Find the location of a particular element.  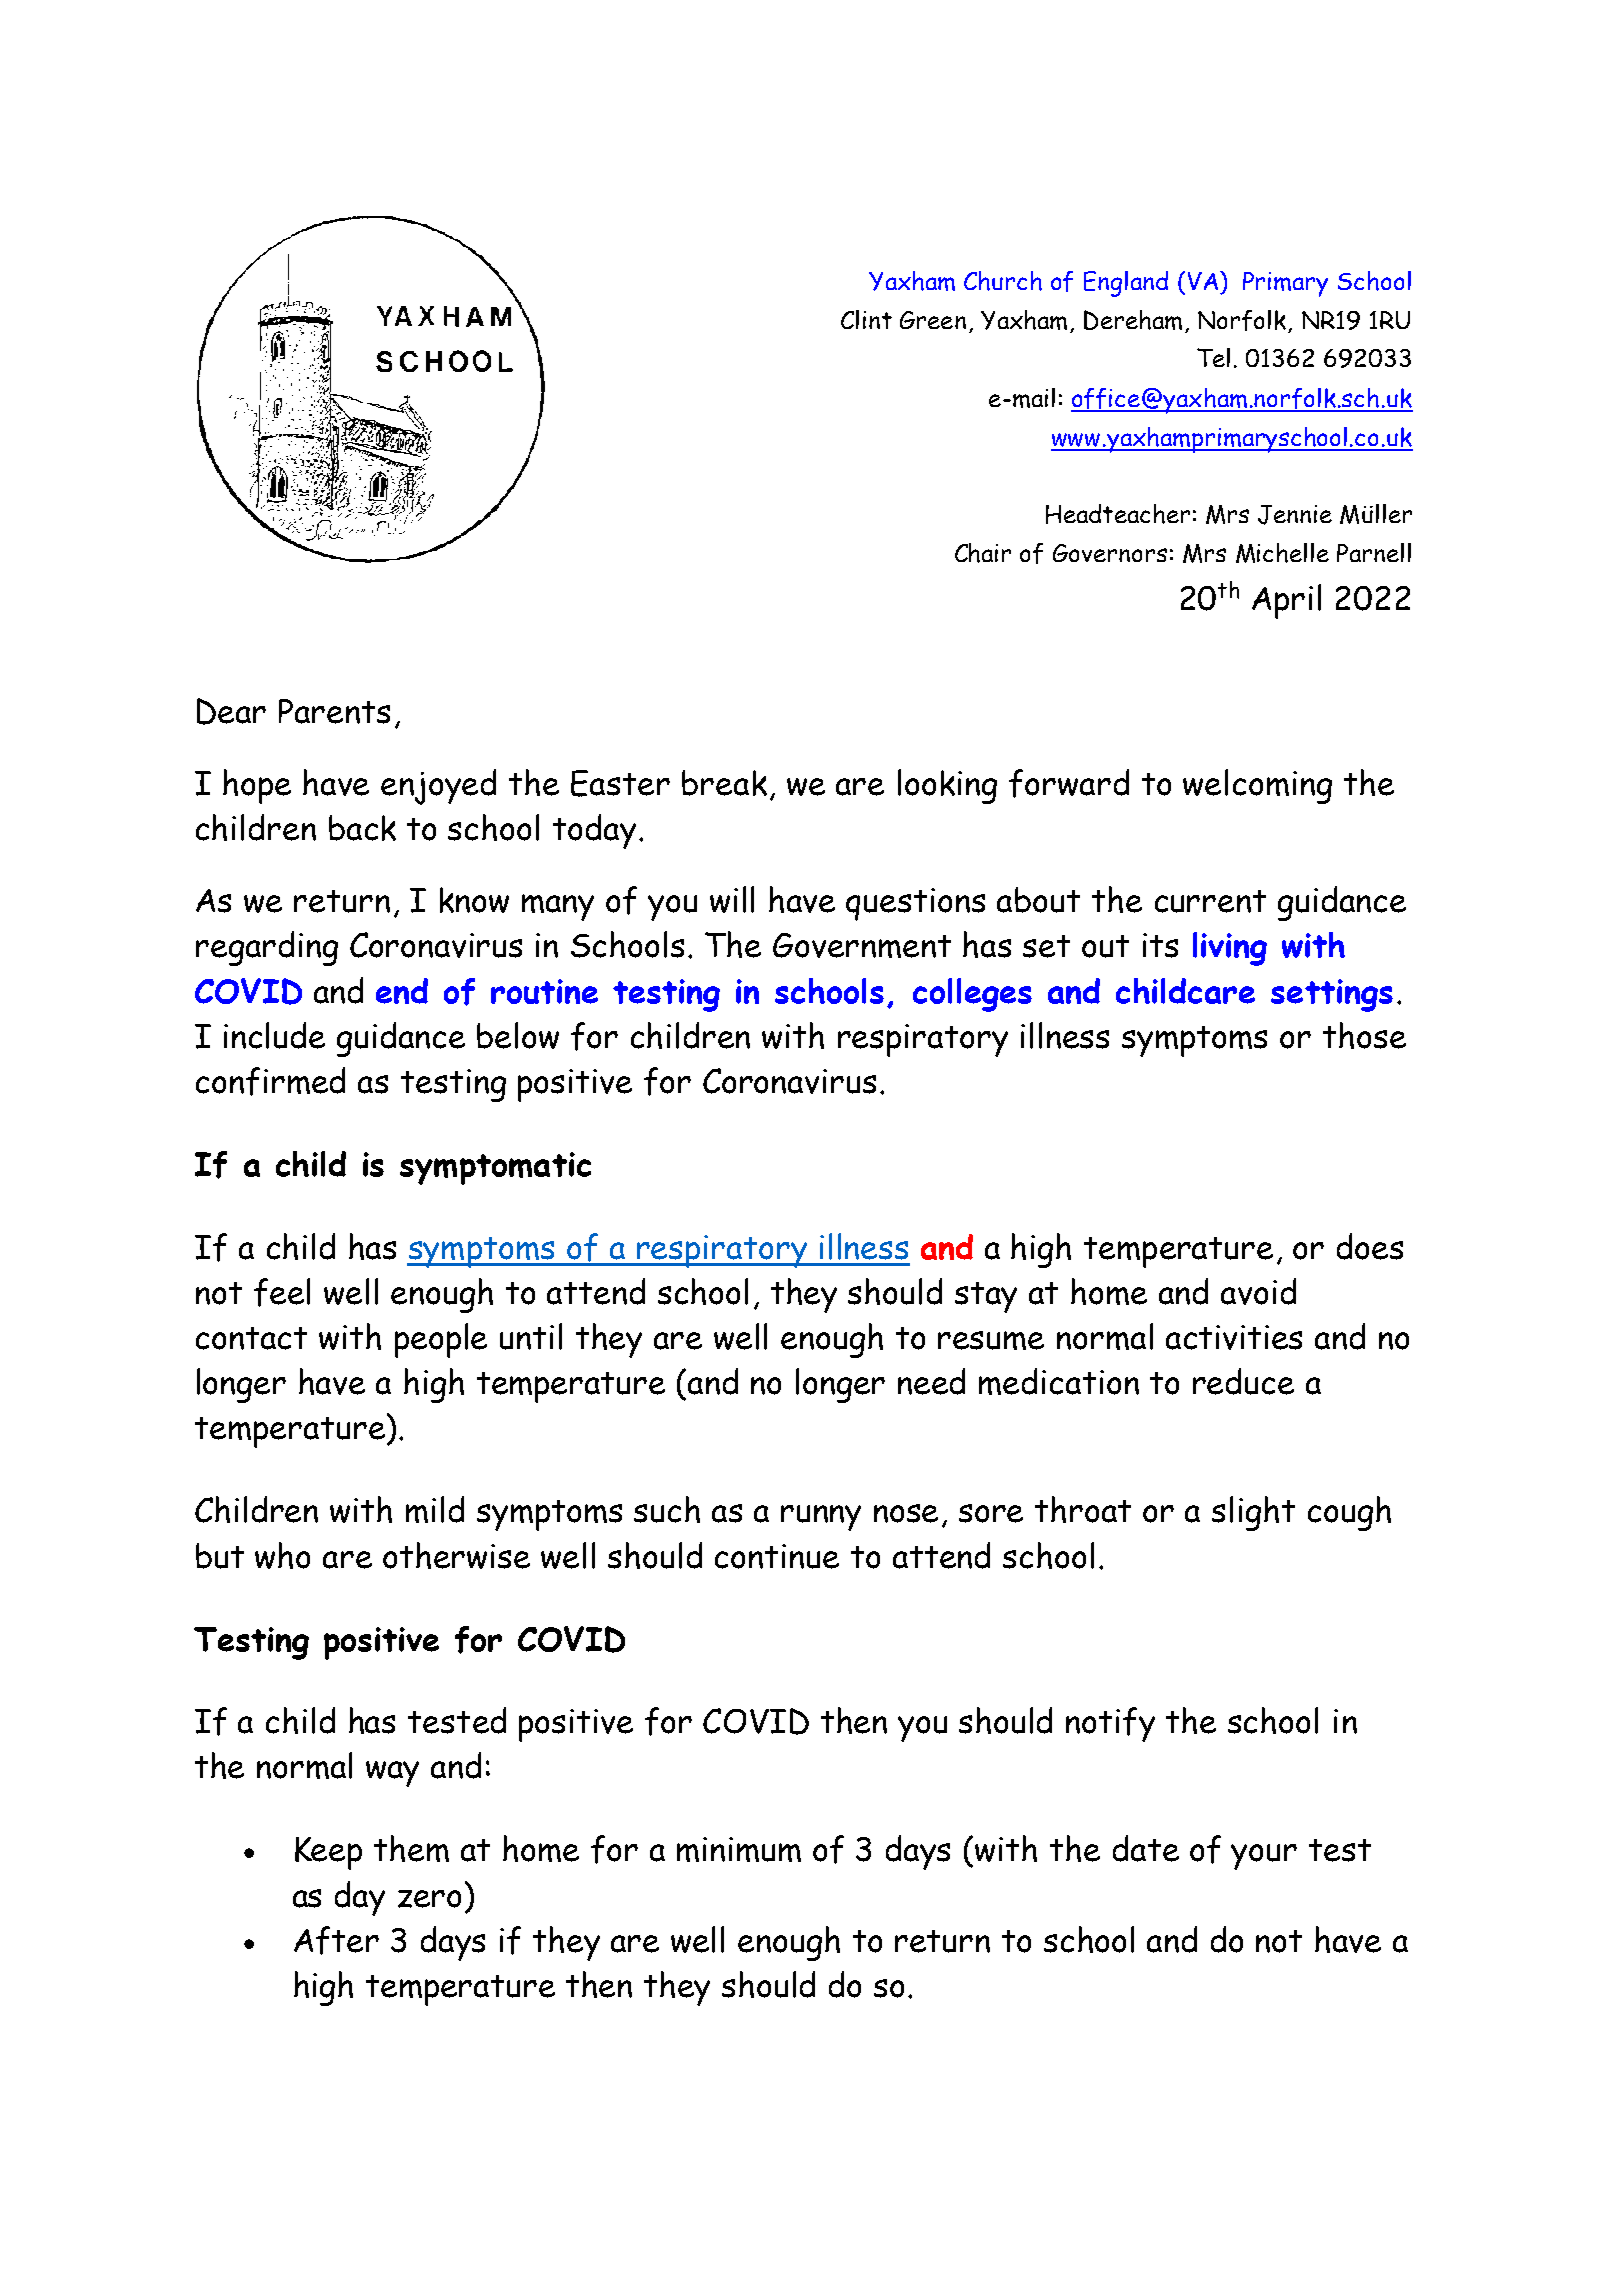

Tel is located at coordinates (1213, 357).
